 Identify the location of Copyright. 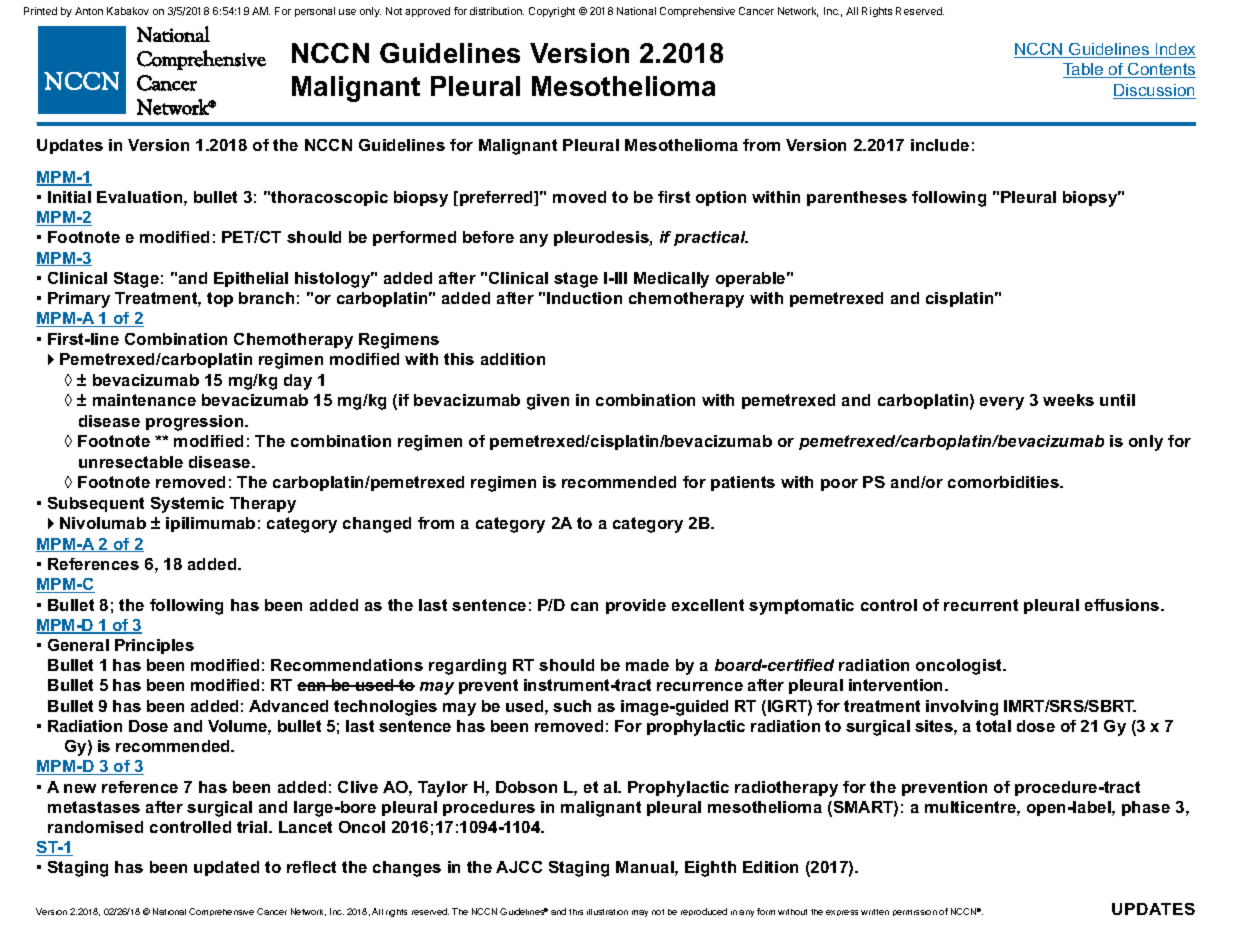
(552, 12).
